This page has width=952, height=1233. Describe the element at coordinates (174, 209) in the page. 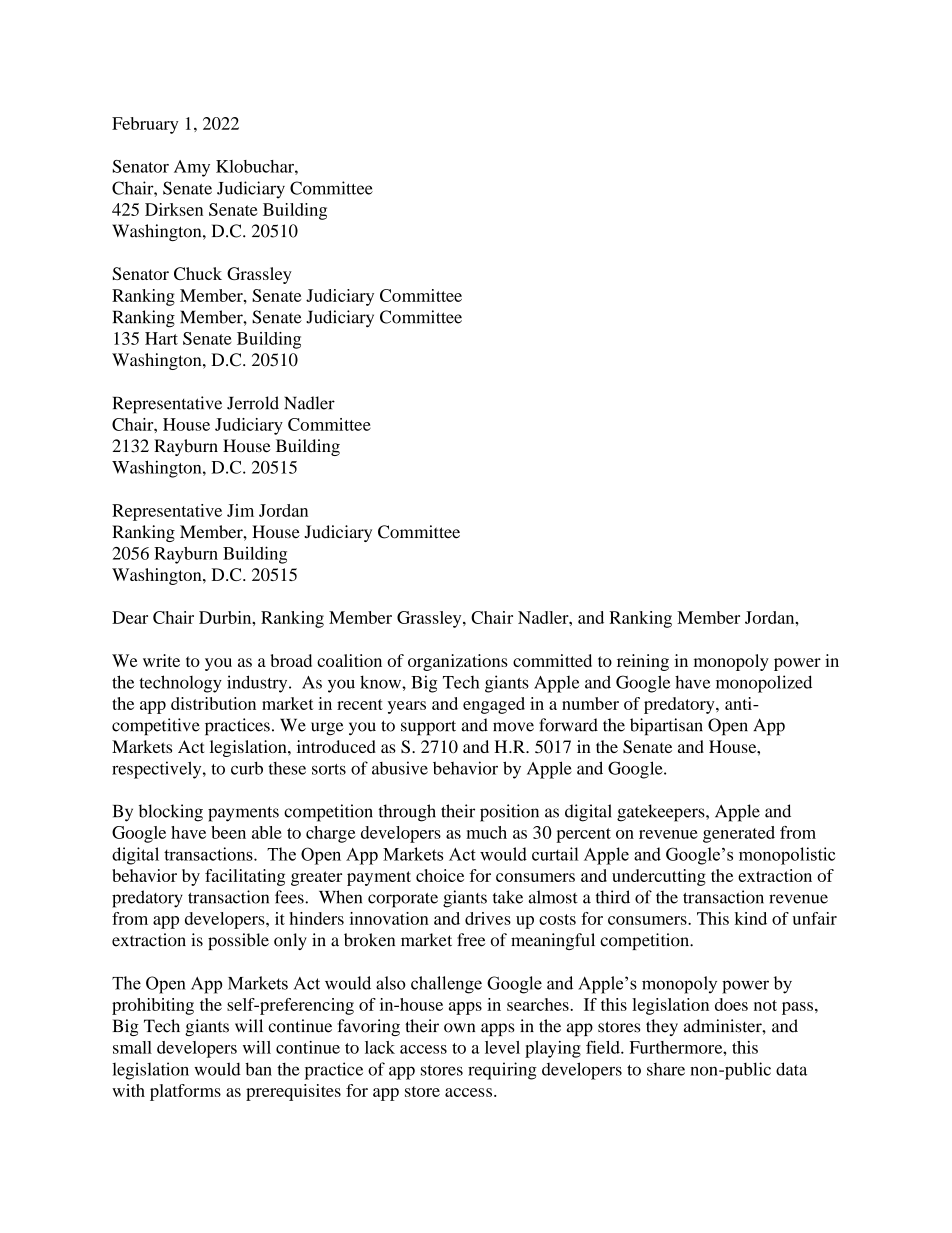

I see `Dirksen` at that location.
